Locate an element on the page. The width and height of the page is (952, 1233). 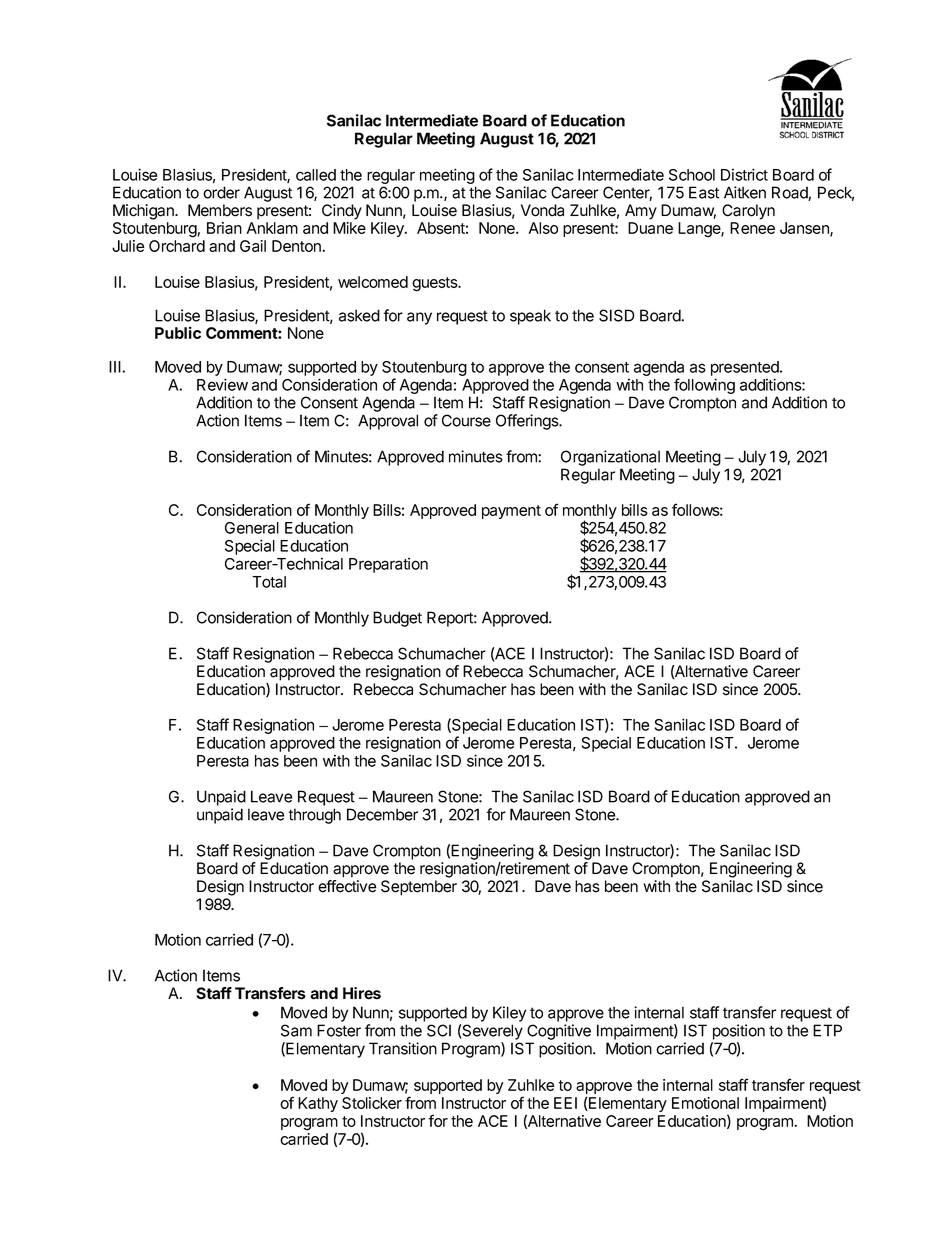
payment is located at coordinates (511, 512).
